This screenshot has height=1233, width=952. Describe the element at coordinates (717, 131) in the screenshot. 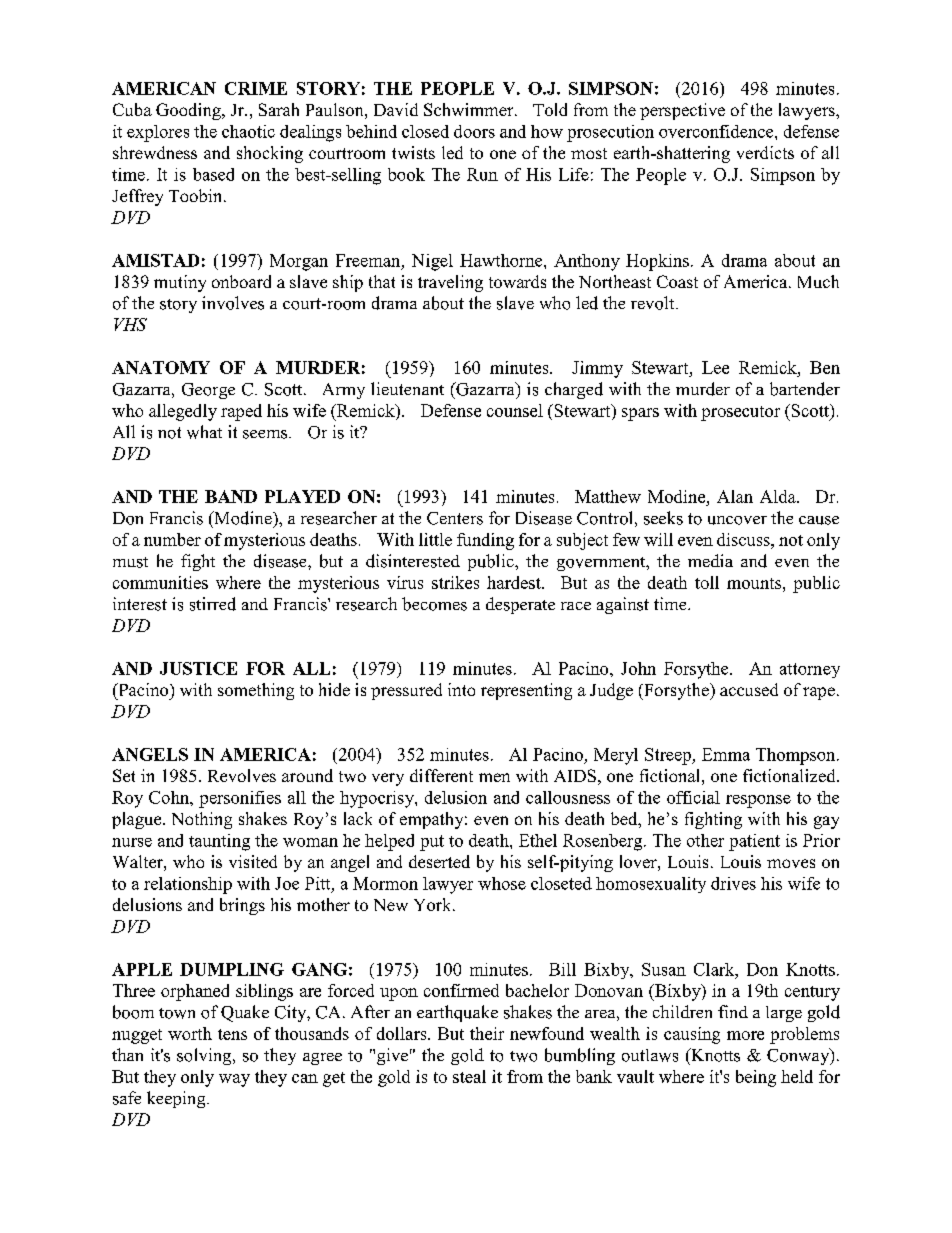

I see `overconfidence` at that location.
